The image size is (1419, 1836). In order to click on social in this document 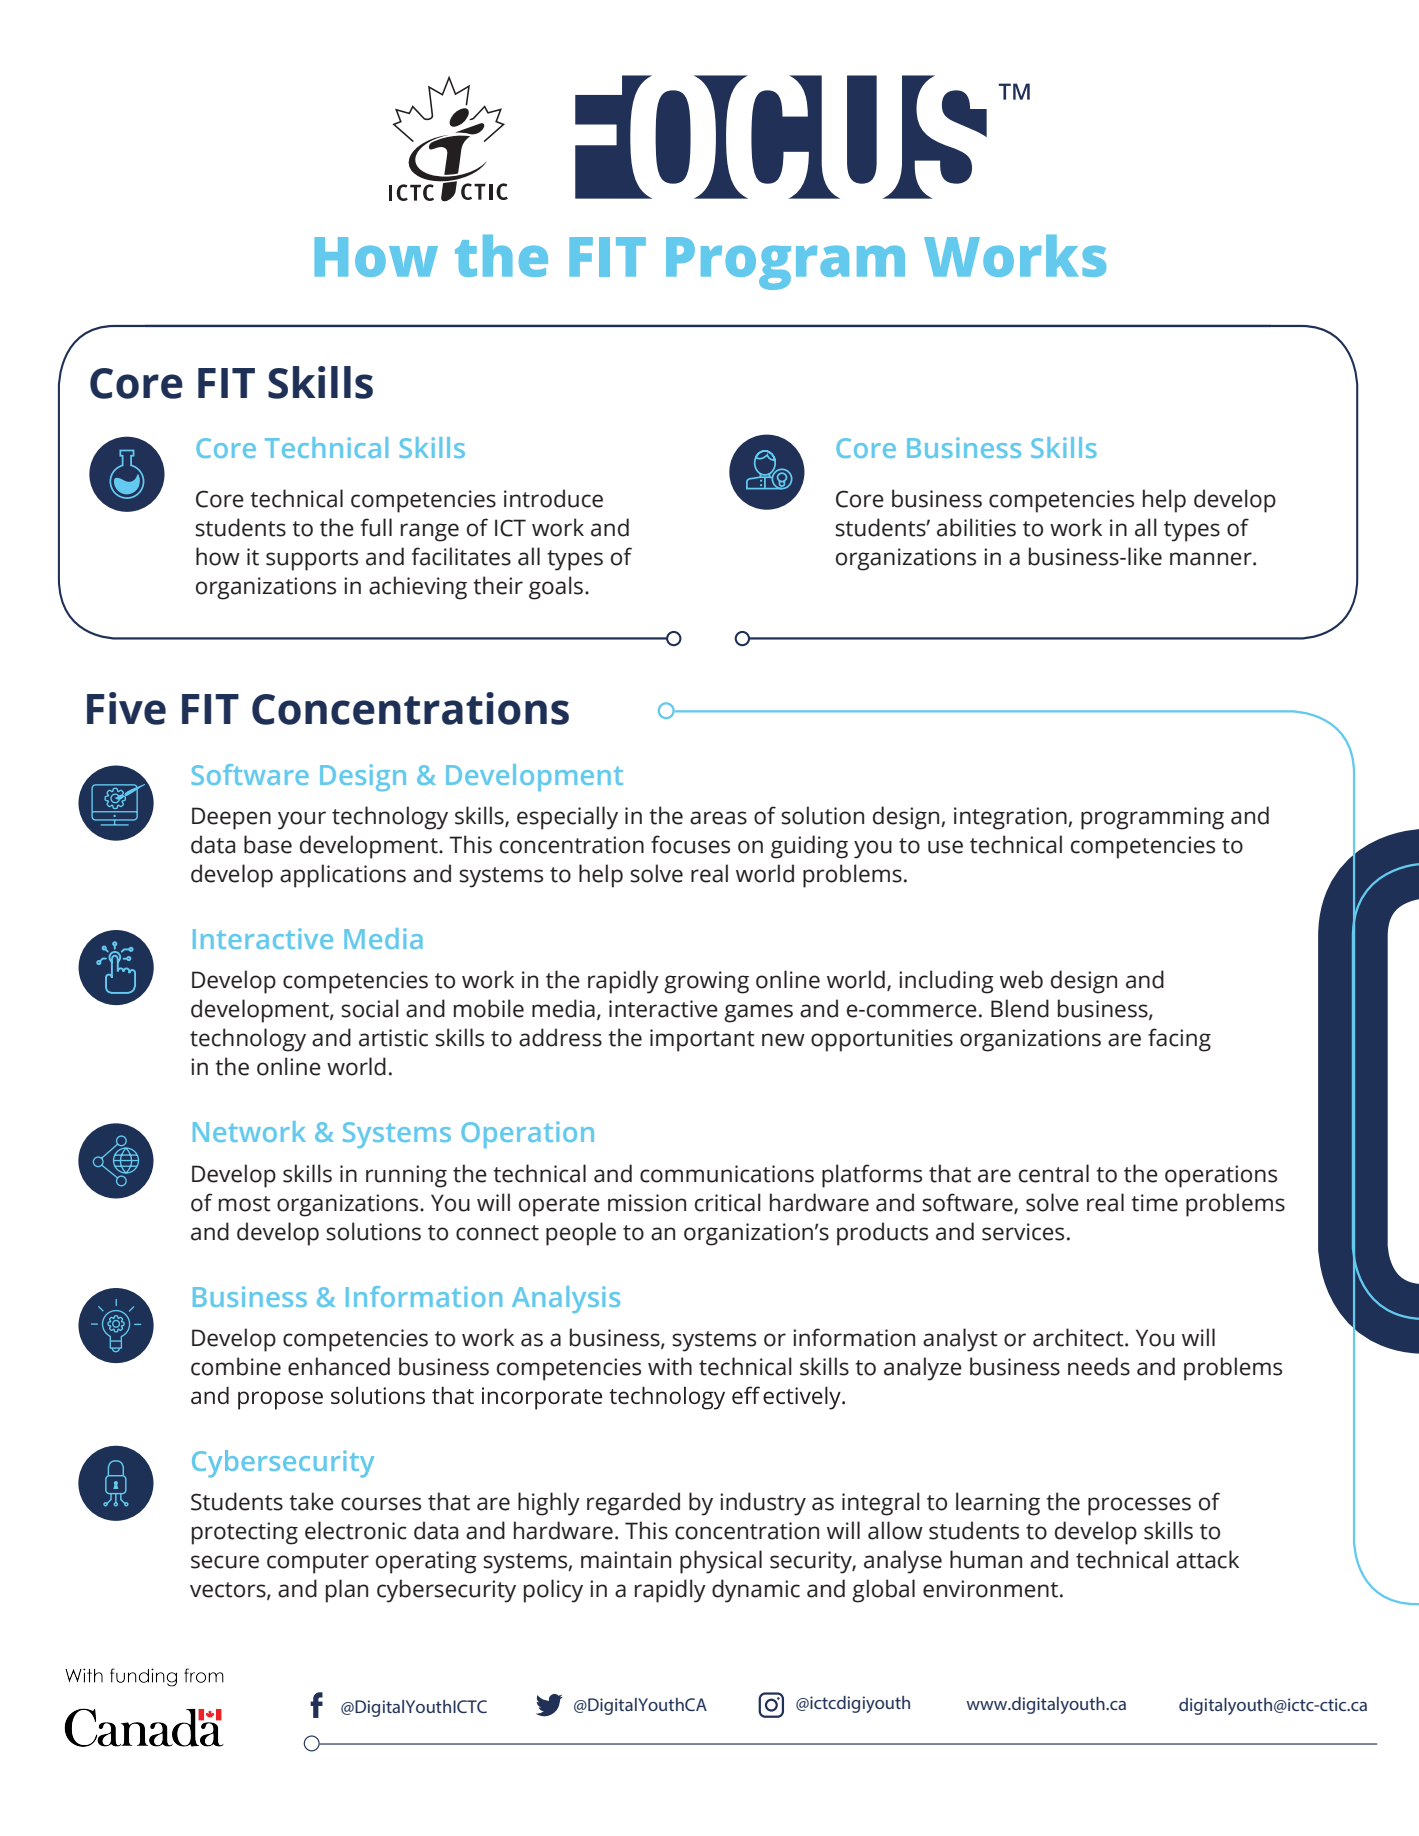, I will do `click(370, 1008)`.
